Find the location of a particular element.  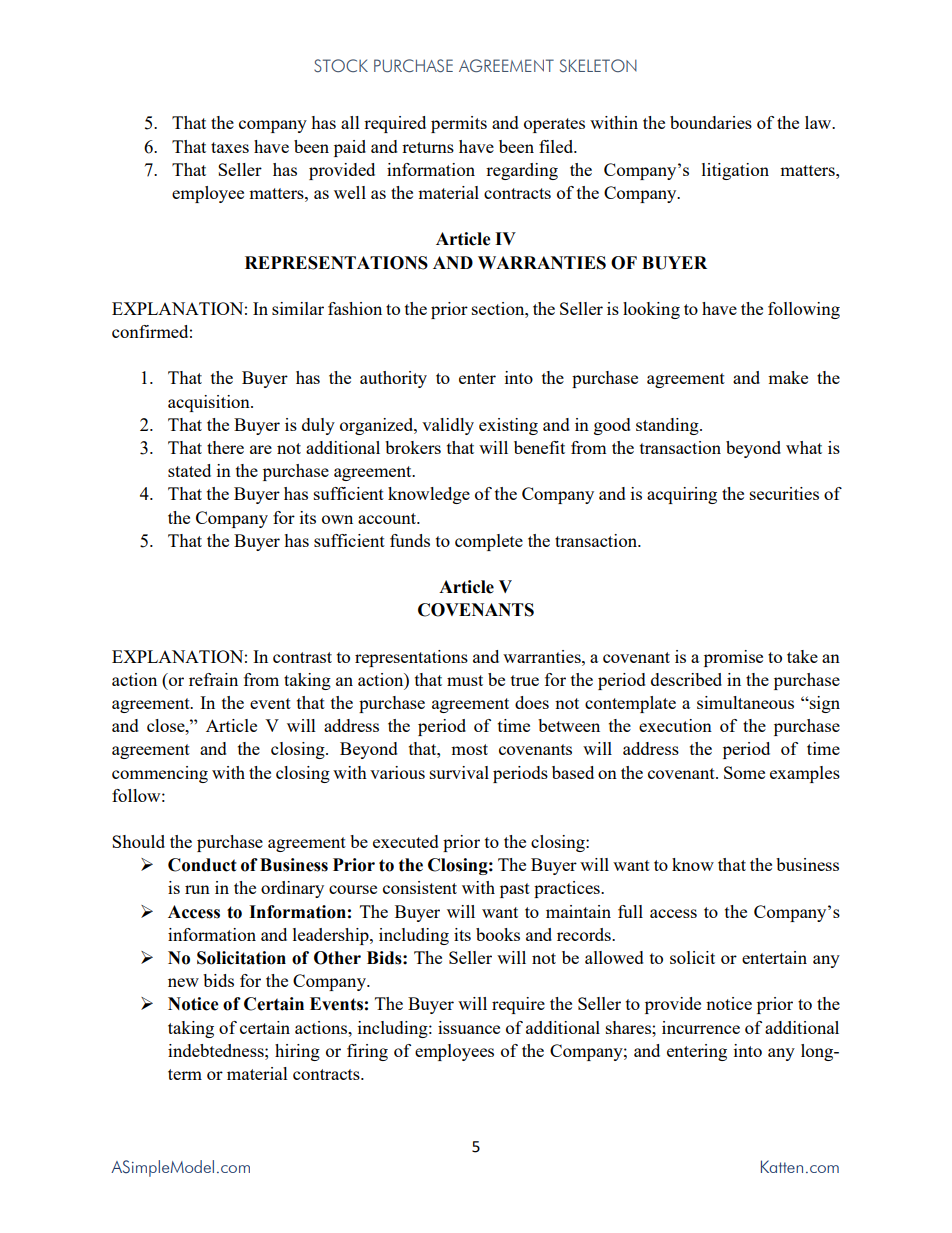

must is located at coordinates (465, 680).
